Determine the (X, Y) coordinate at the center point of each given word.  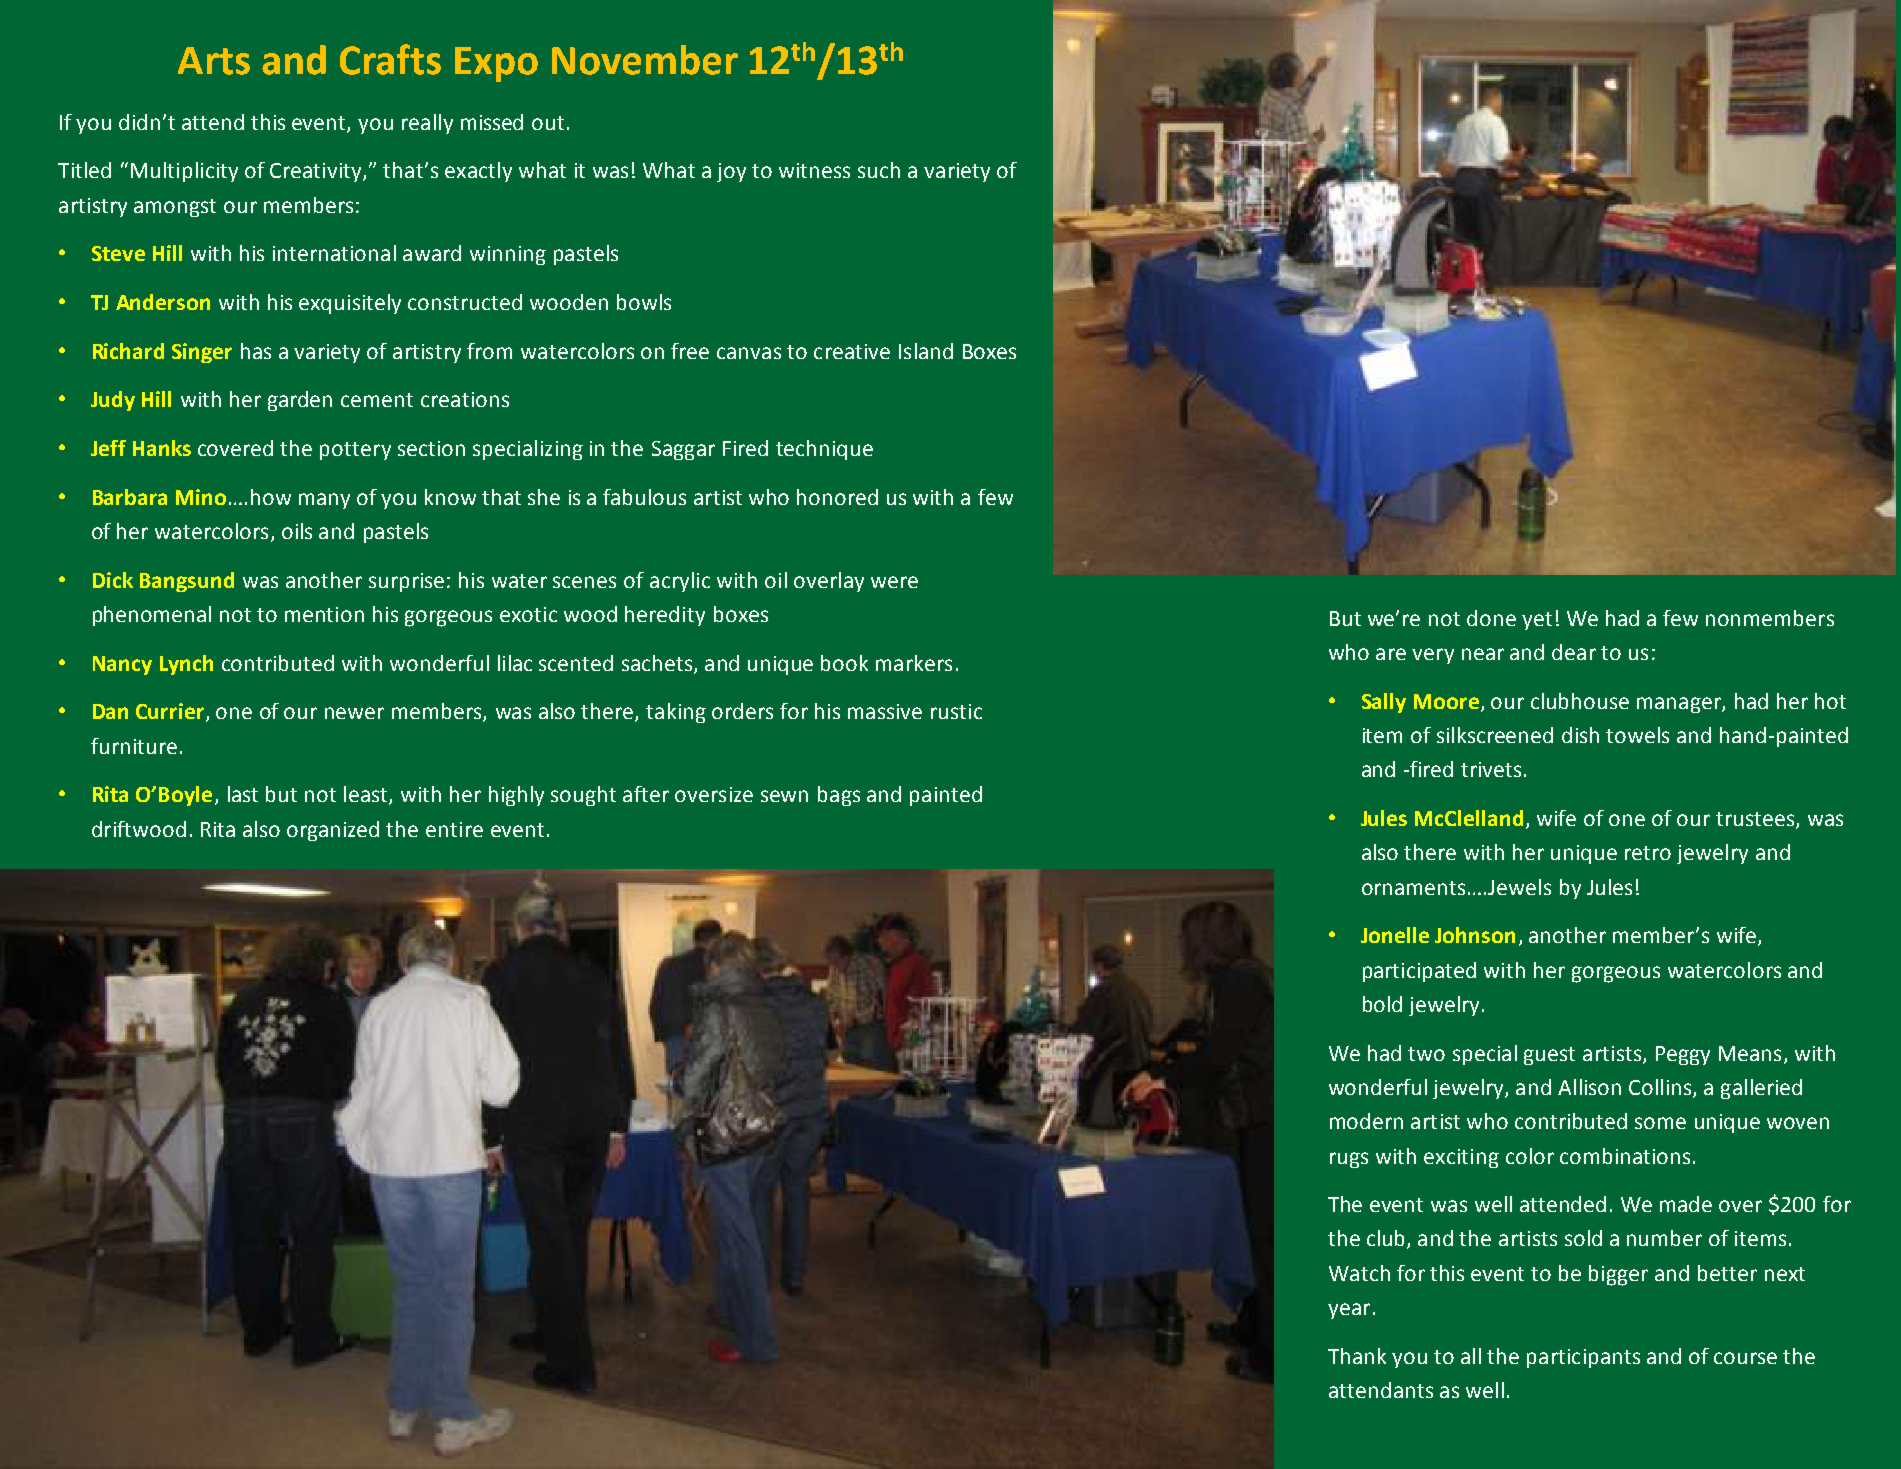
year (1349, 1311)
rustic (956, 711)
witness (814, 170)
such (879, 170)
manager (1680, 705)
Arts (214, 61)
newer (354, 713)
